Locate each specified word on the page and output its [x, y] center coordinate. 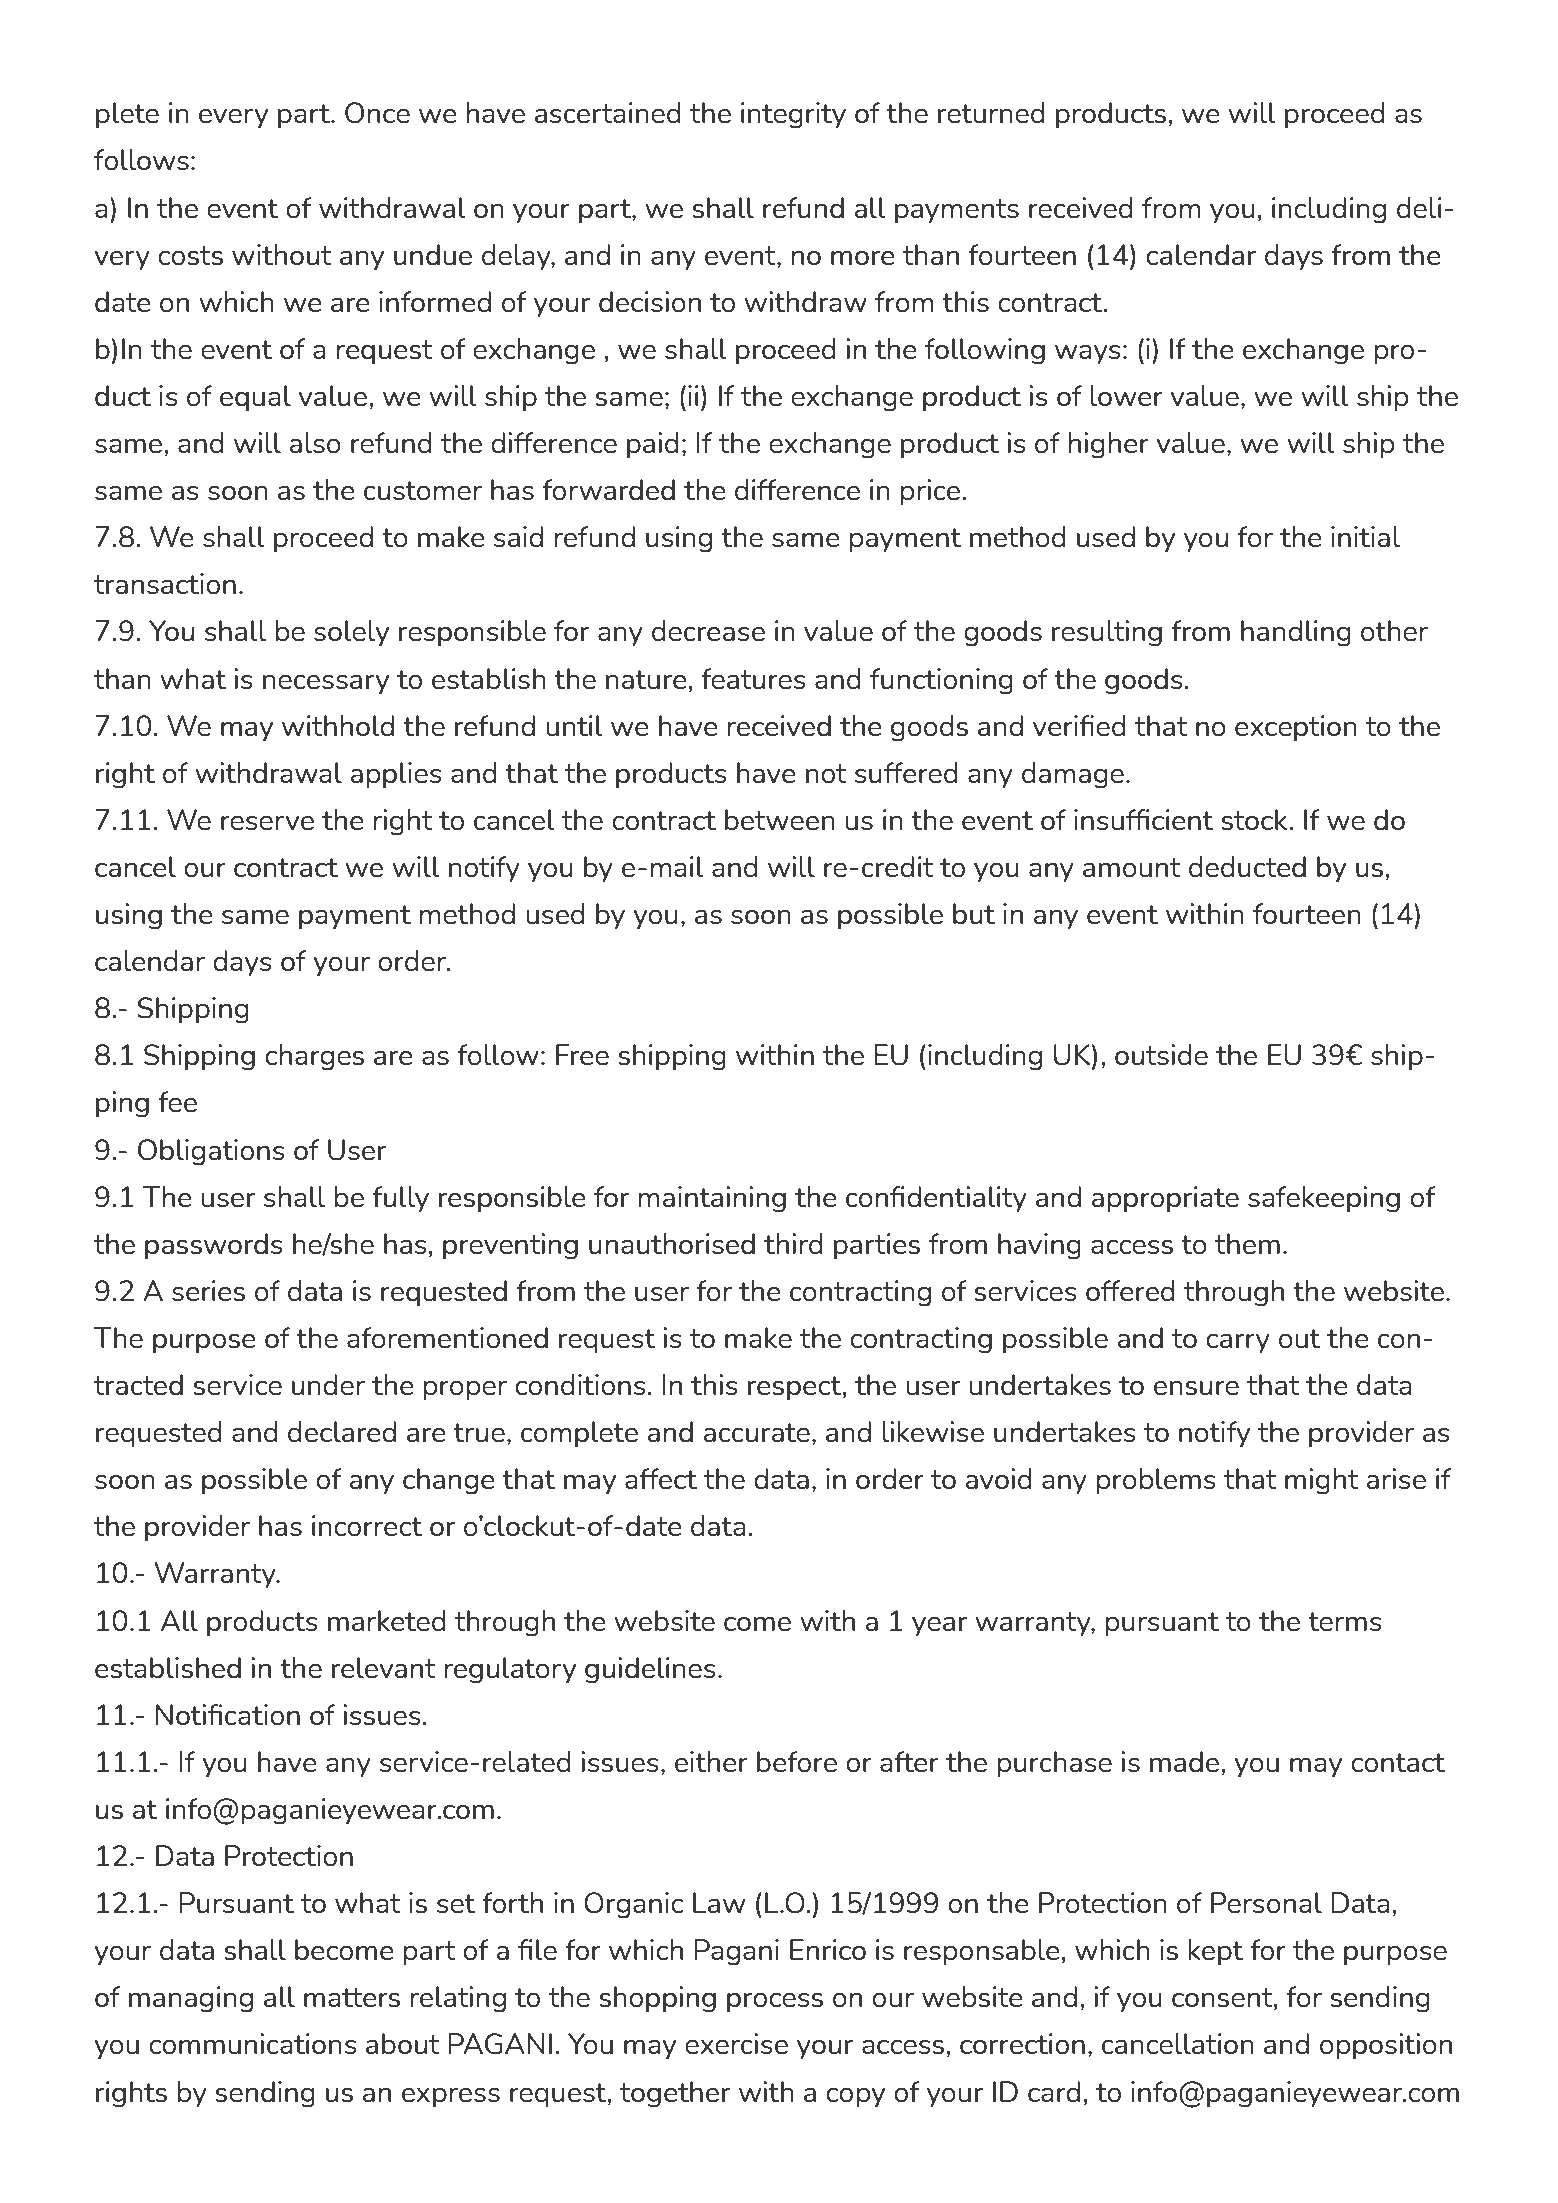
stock [1255, 820]
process [775, 2003]
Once [377, 113]
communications [253, 2044]
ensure [1196, 1388]
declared [342, 1432]
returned [991, 113]
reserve [267, 823]
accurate [757, 1433]
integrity [793, 115]
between [780, 820]
